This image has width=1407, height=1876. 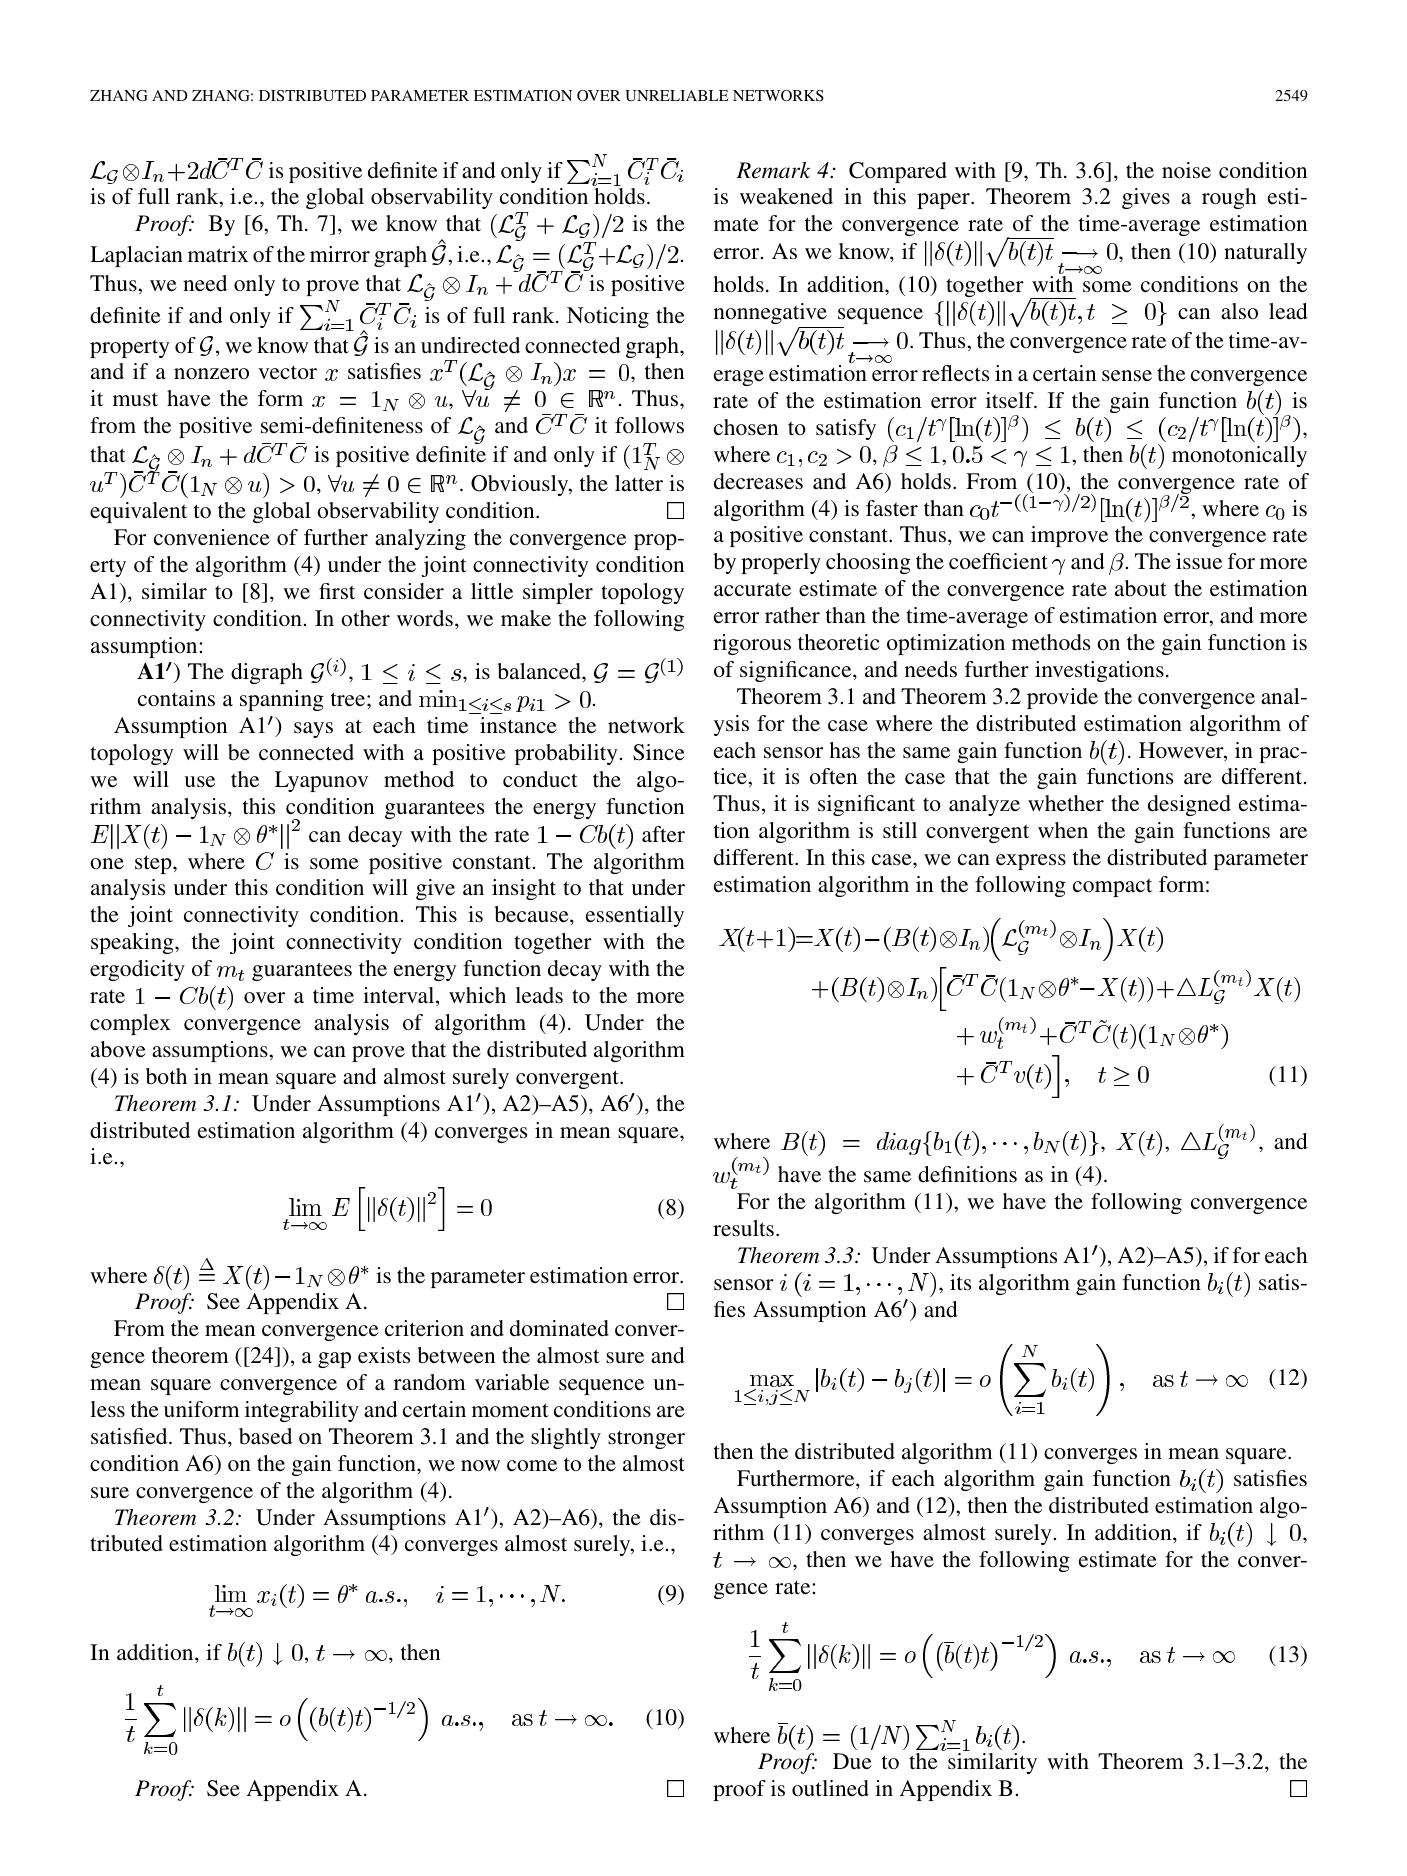 What do you see at coordinates (677, 96) in the image?
I see `UNRELIABLE` at bounding box center [677, 96].
